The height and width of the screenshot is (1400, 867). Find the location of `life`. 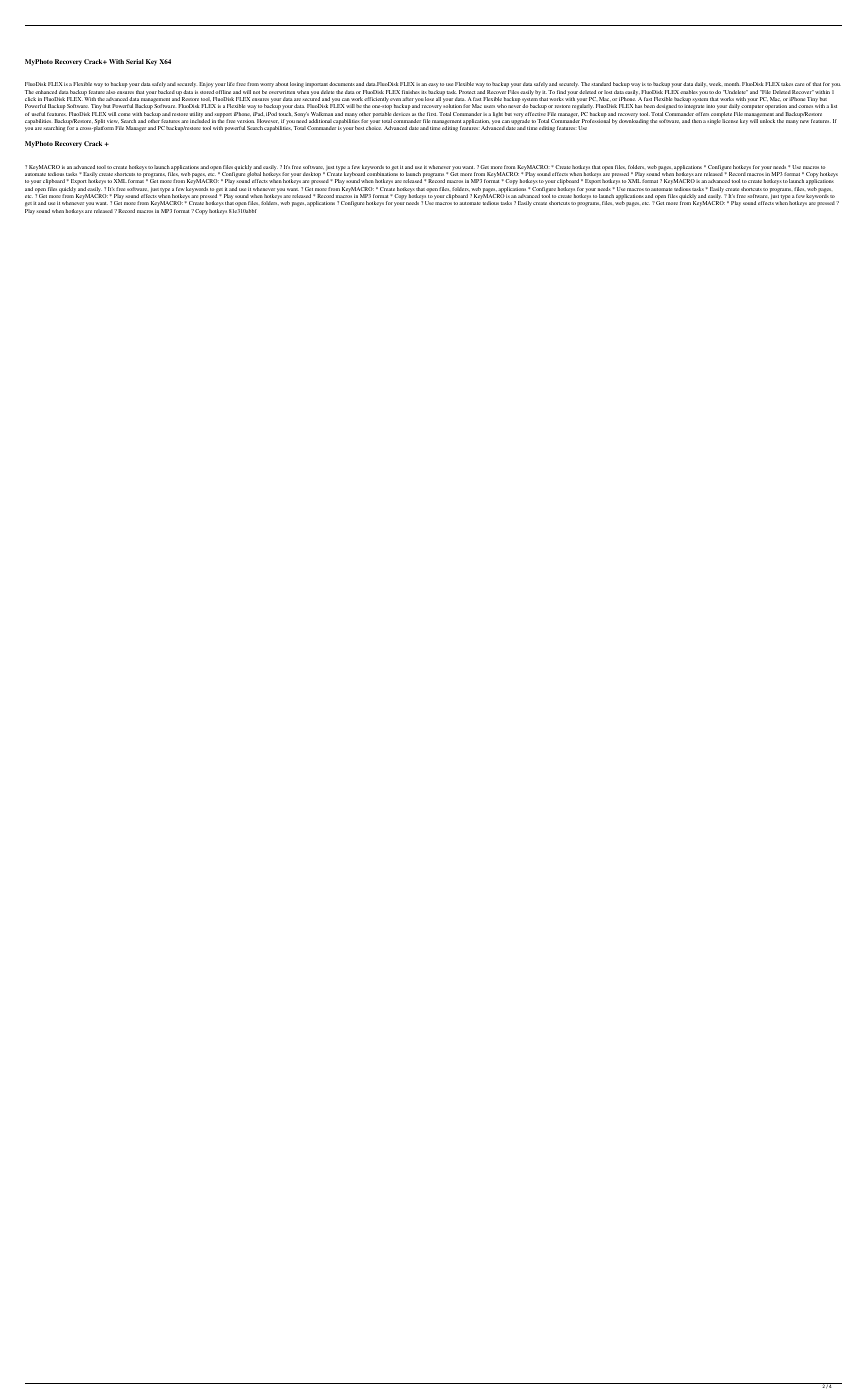

life is located at coordinates (231, 84).
